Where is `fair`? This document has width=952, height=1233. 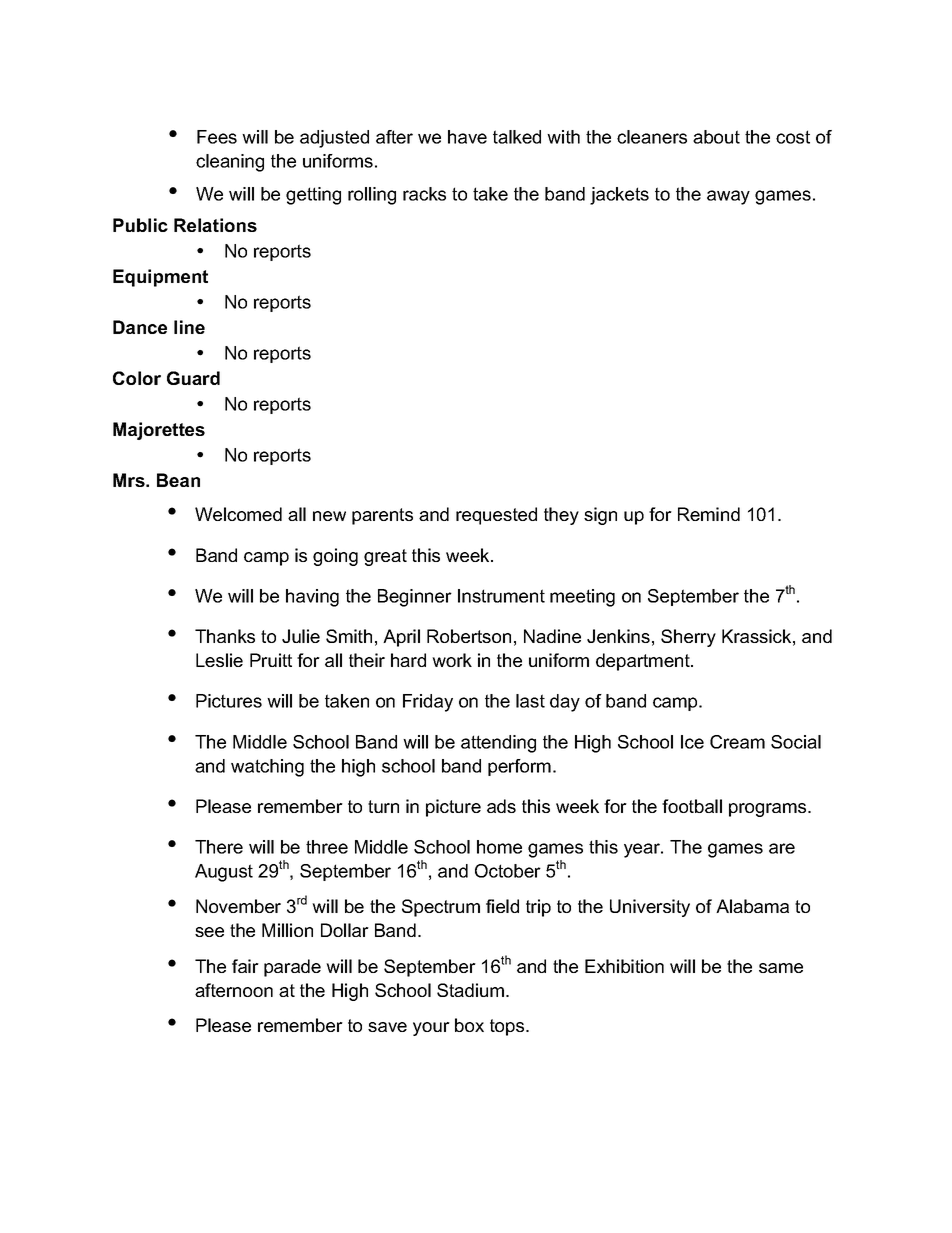 fair is located at coordinates (245, 966).
